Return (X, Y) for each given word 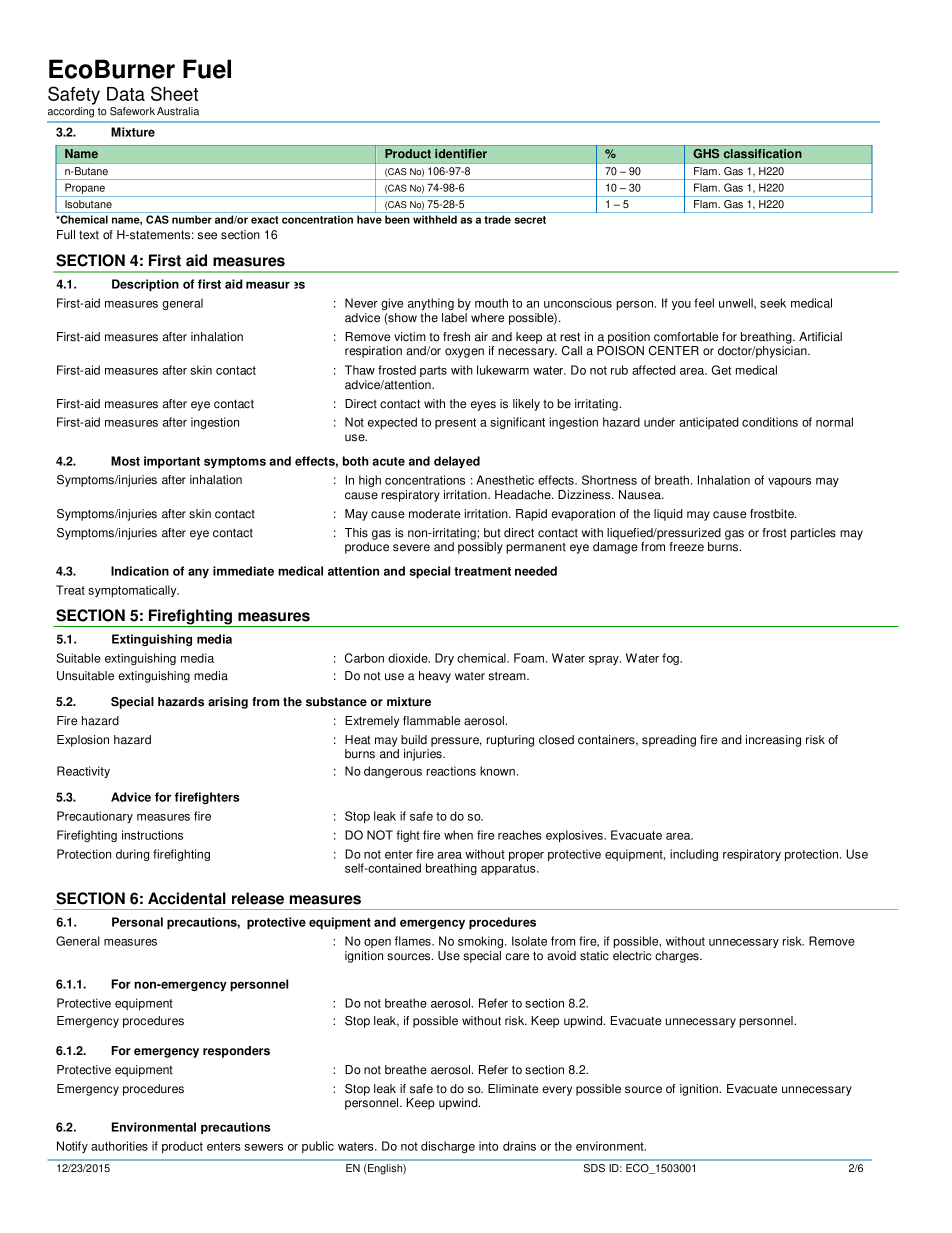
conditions (770, 422)
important (172, 462)
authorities (119, 1146)
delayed (457, 462)
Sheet (174, 93)
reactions (451, 771)
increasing (773, 741)
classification (763, 153)
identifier (461, 153)
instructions (152, 835)
